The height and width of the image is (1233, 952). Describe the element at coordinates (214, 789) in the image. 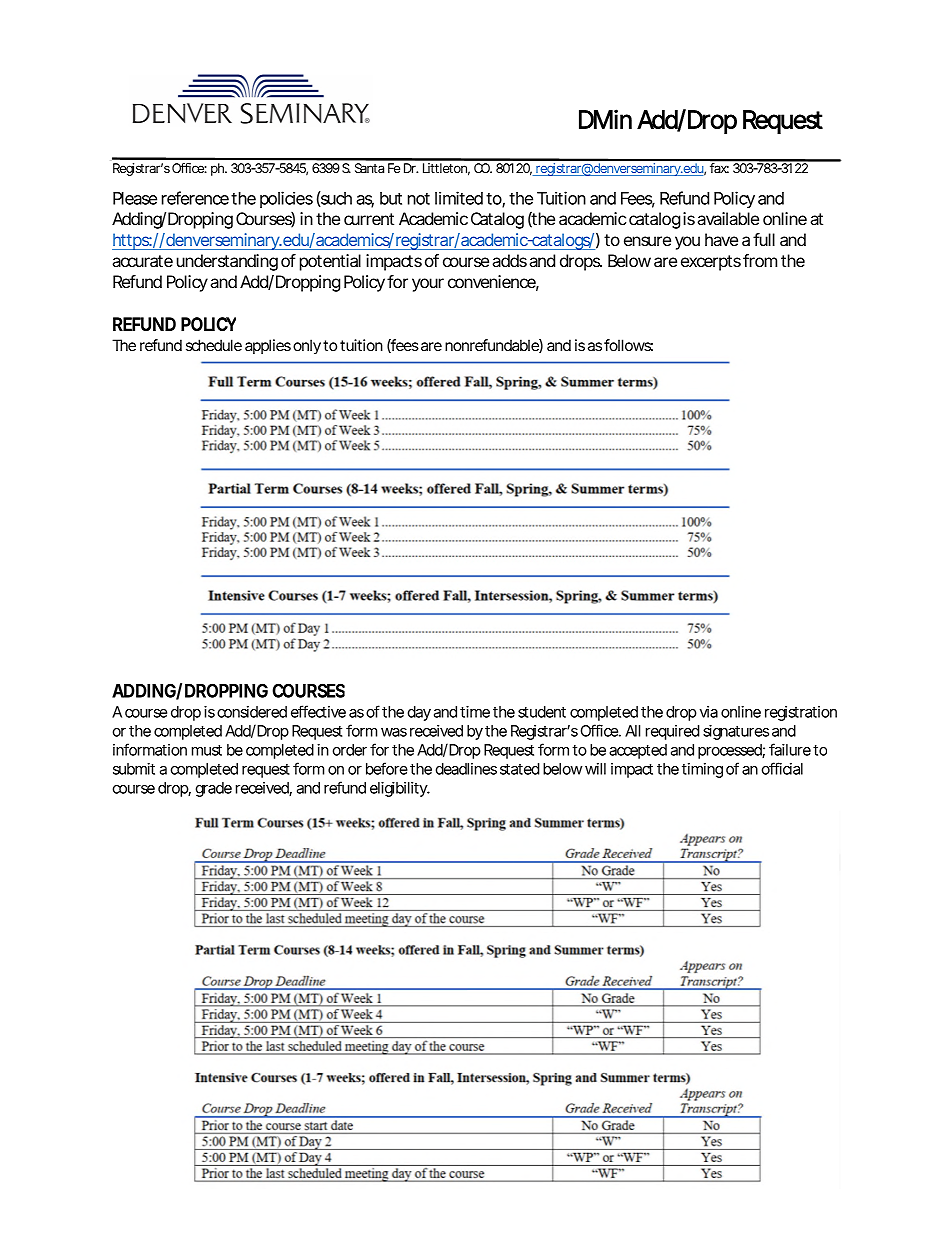

I see `grade` at that location.
